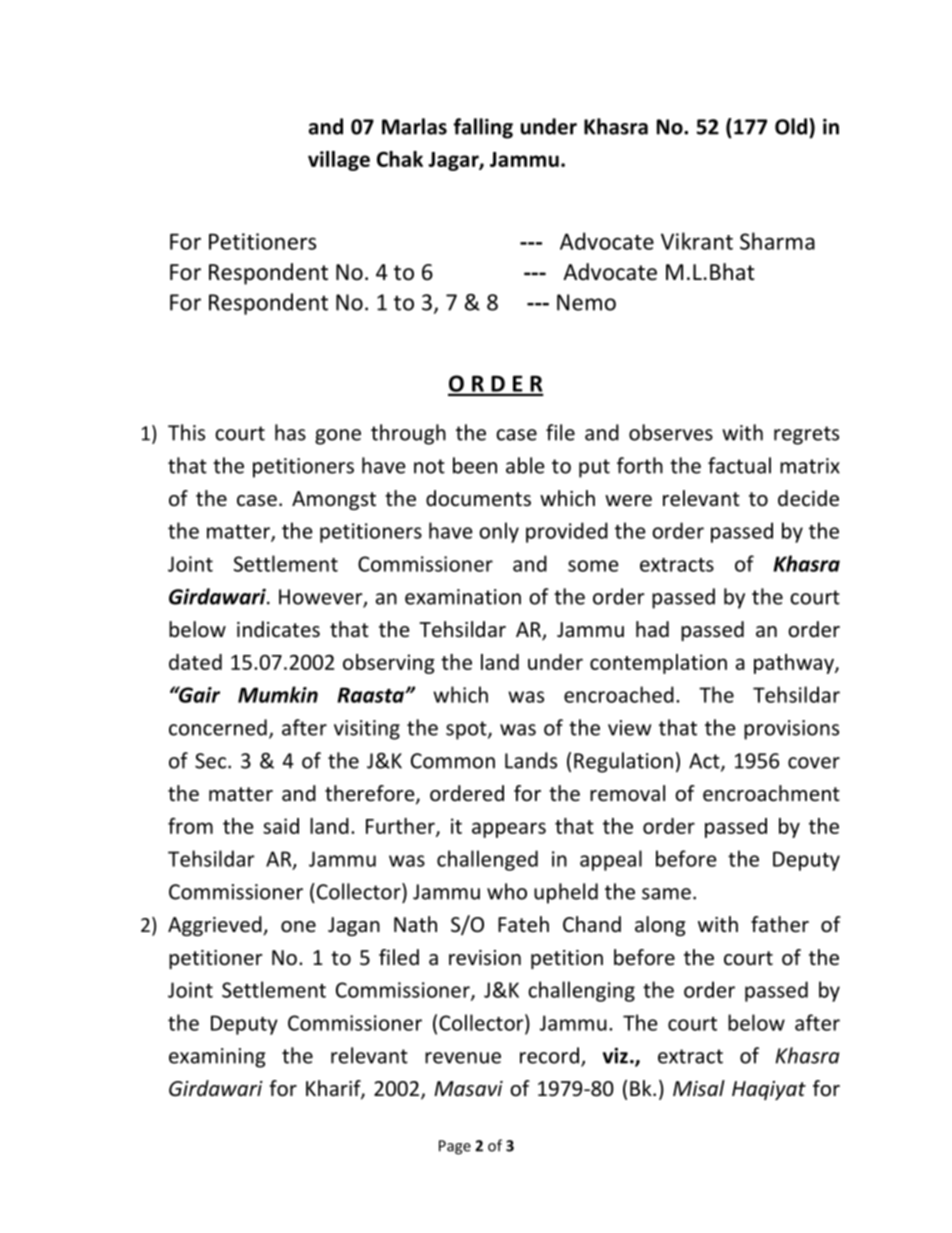  Describe the element at coordinates (339, 161) in the screenshot. I see `village` at that location.
